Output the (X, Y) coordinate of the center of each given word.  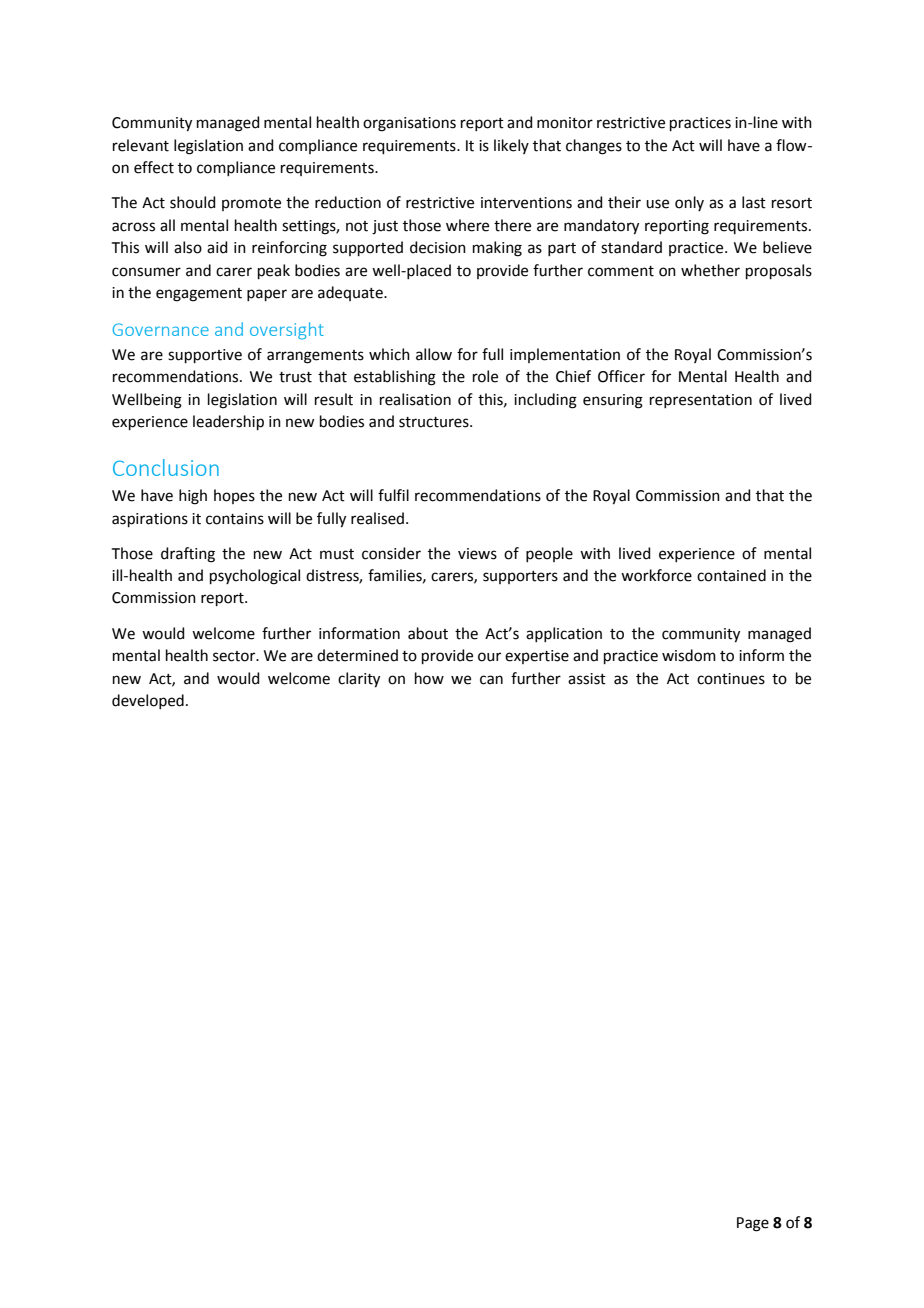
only (689, 203)
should (193, 202)
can (491, 680)
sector (235, 656)
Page (753, 1224)
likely (511, 146)
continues (731, 679)
